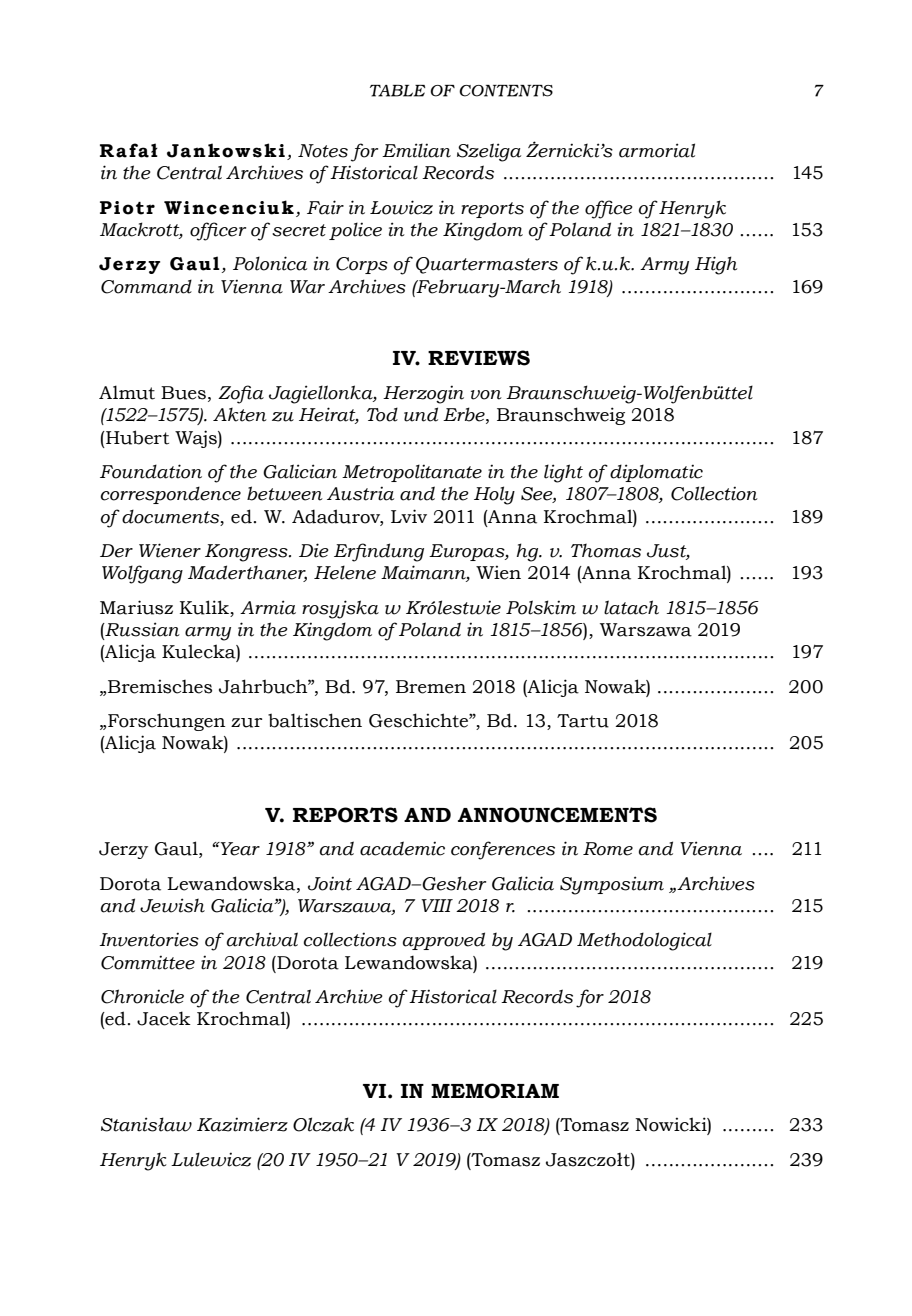 This screenshot has height=1316, width=912. Describe the element at coordinates (323, 151) in the screenshot. I see `Notes` at that location.
